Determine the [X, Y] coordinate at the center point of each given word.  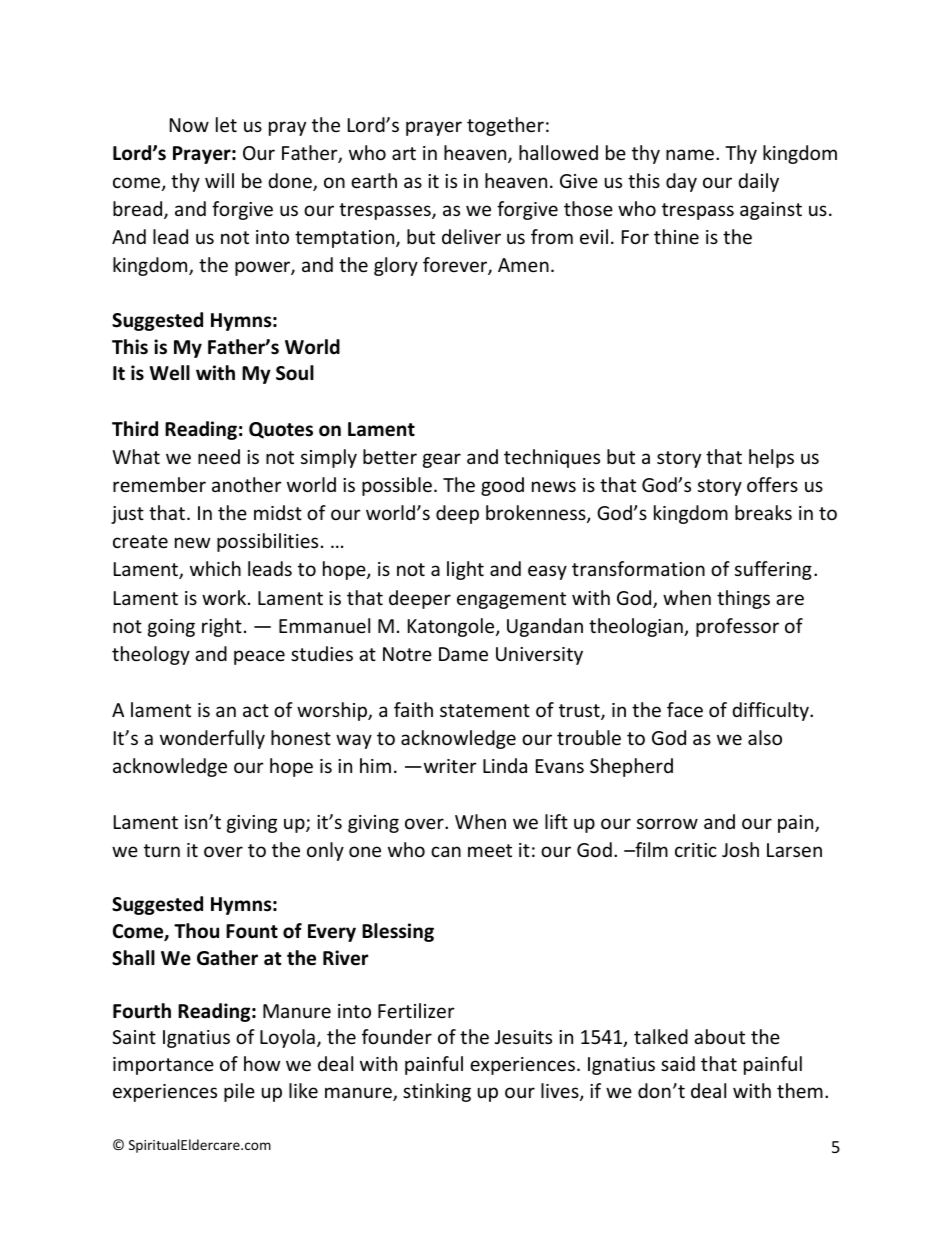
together [505, 126]
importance [163, 1066]
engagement [511, 600]
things [743, 599]
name [691, 154]
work [225, 597]
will [219, 180]
